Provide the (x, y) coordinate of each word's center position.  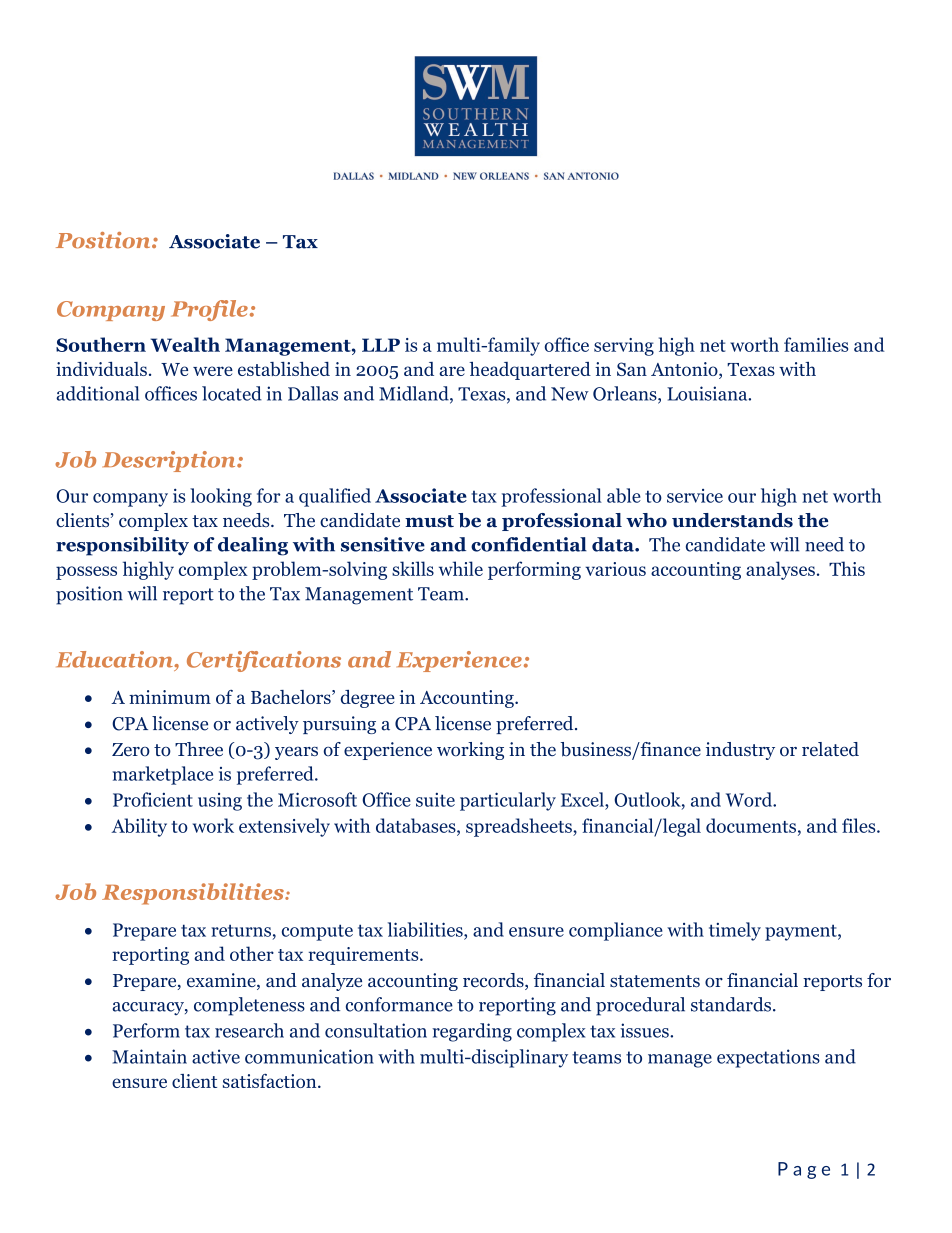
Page (804, 1170)
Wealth (185, 344)
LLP (381, 345)
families (816, 344)
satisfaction (271, 1081)
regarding (472, 1032)
